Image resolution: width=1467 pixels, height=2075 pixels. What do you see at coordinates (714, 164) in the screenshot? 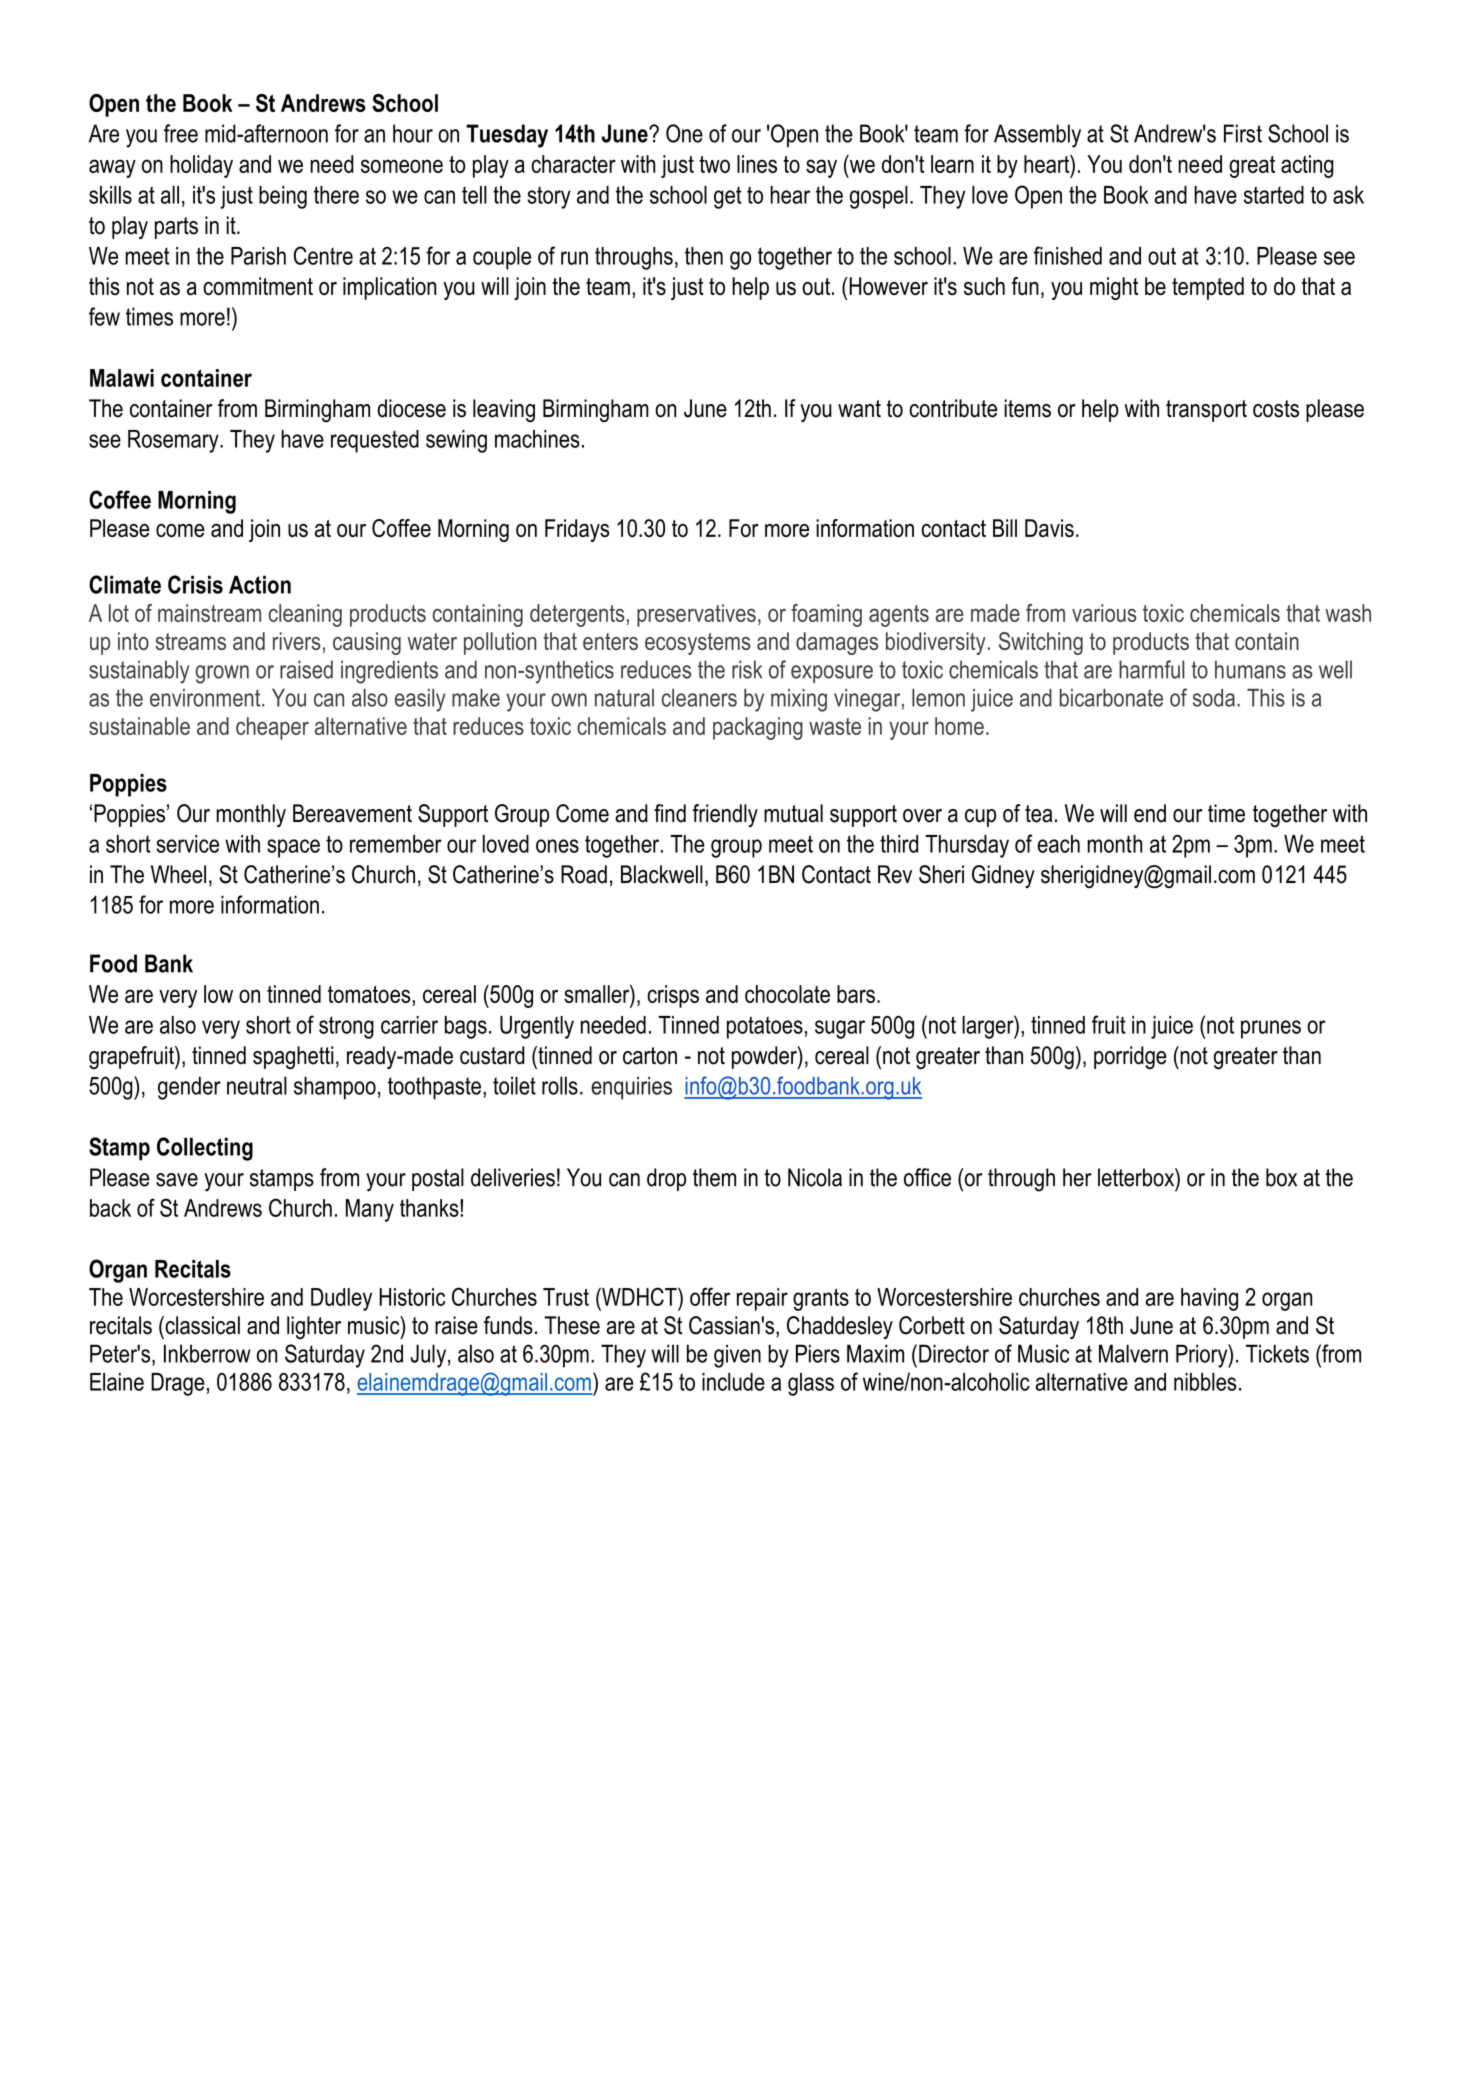
I see `two` at bounding box center [714, 164].
